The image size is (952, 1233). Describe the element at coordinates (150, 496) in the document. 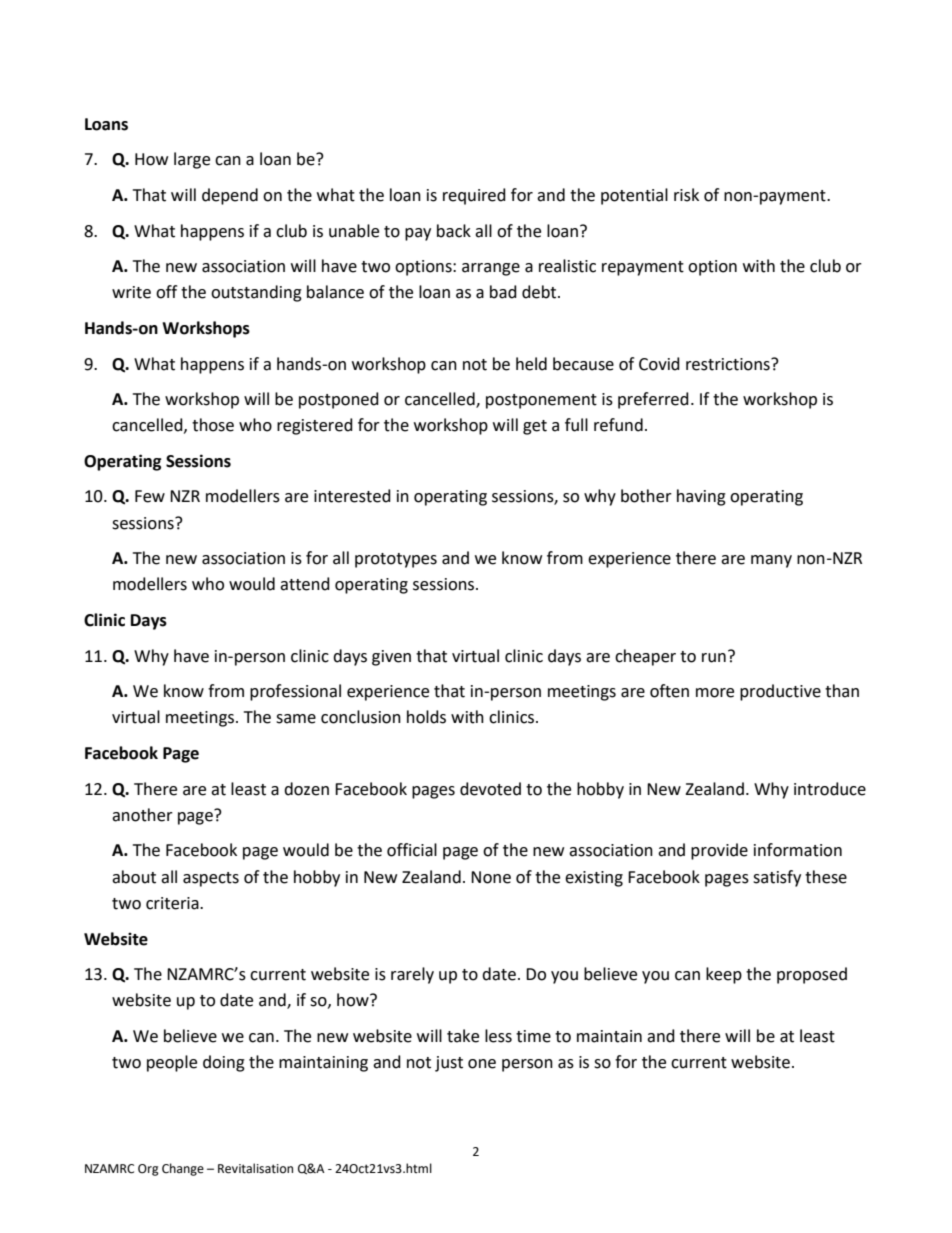

I see `Few` at that location.
